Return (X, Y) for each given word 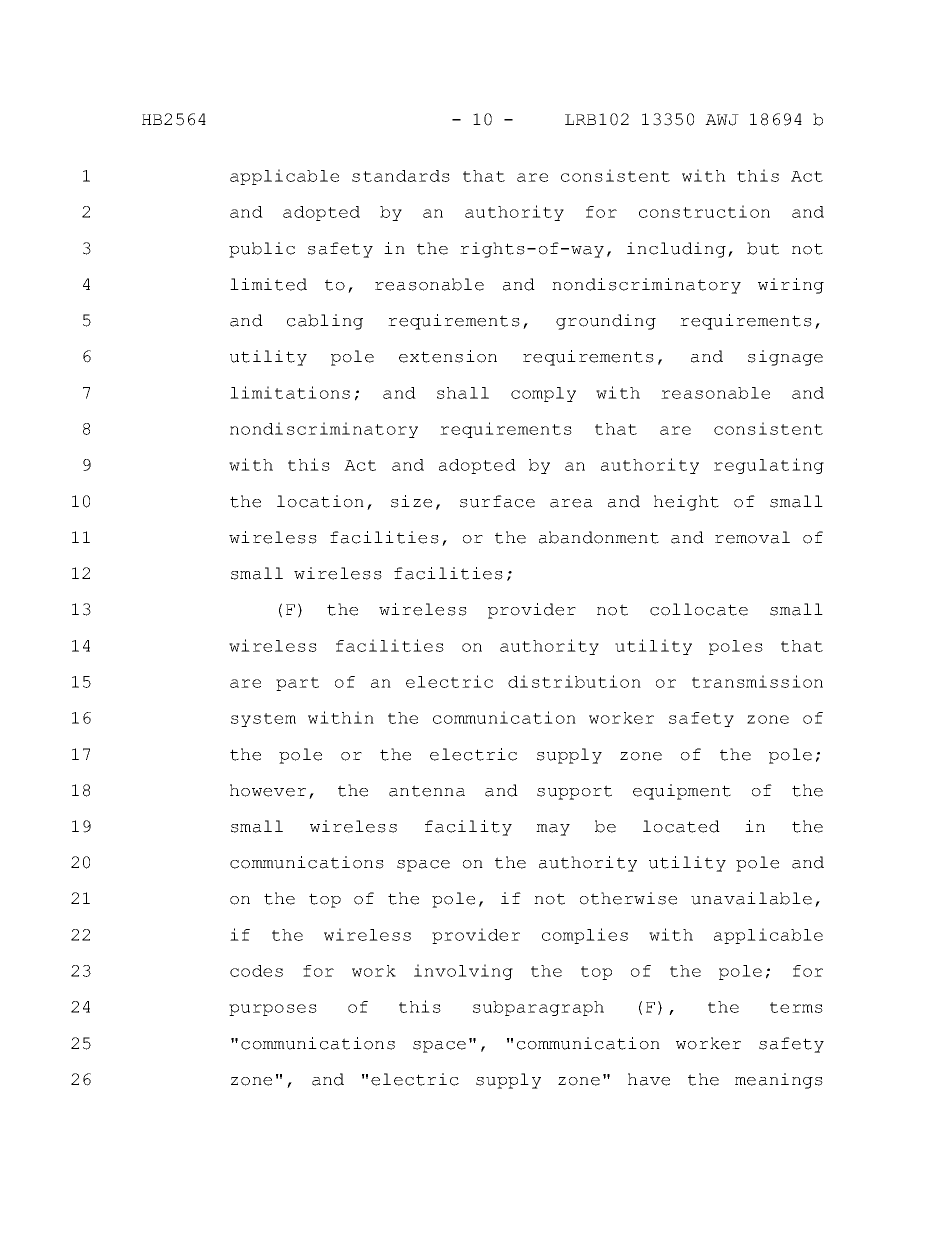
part (297, 684)
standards (401, 176)
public (262, 250)
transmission (757, 681)
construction (704, 211)
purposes (273, 1010)
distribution (574, 681)
